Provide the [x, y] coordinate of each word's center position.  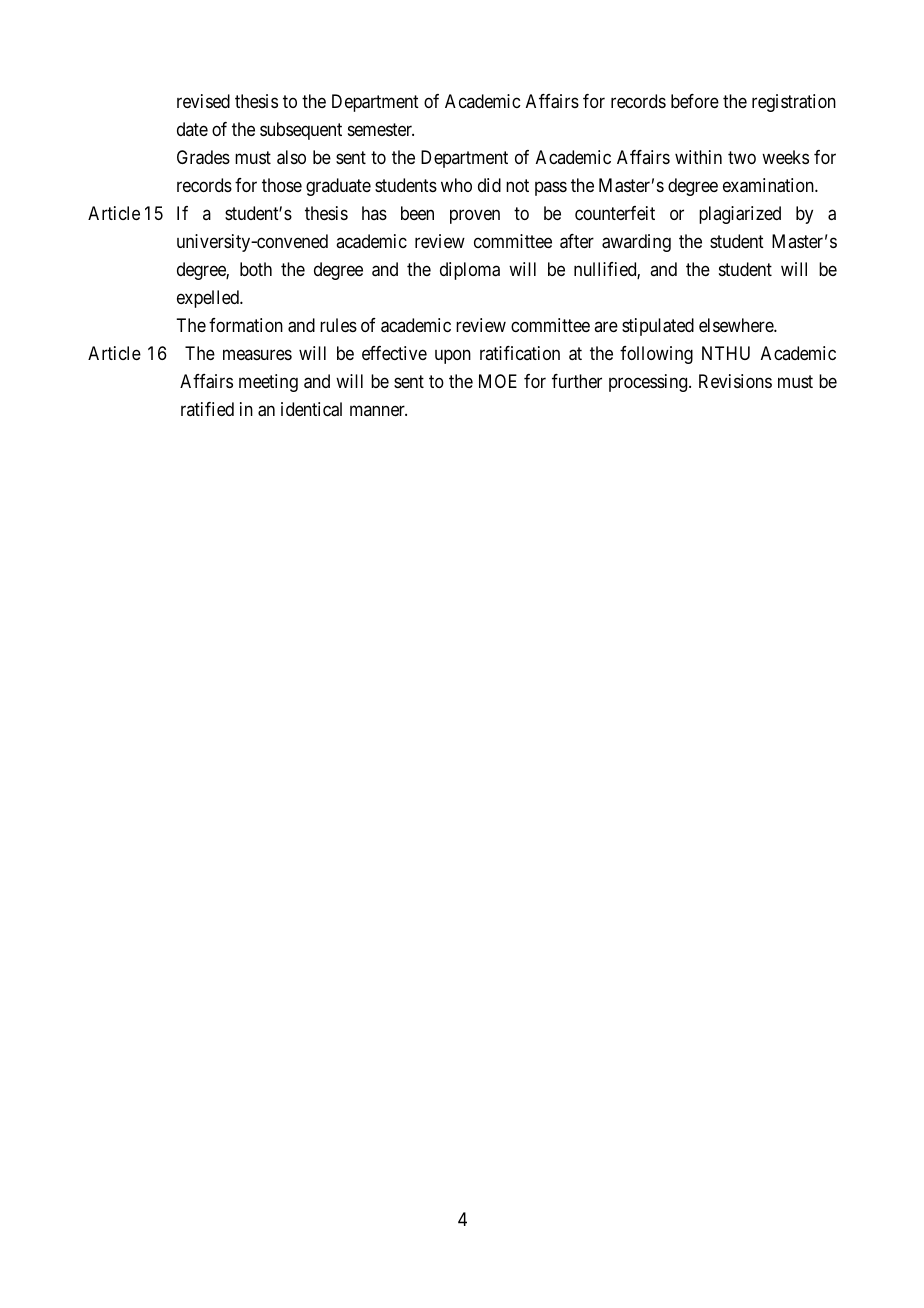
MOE [498, 381]
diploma [470, 271]
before [695, 101]
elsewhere [737, 325]
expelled [209, 299]
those [282, 185]
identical [311, 409]
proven [475, 217]
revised [203, 101]
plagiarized [740, 215]
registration [794, 103]
